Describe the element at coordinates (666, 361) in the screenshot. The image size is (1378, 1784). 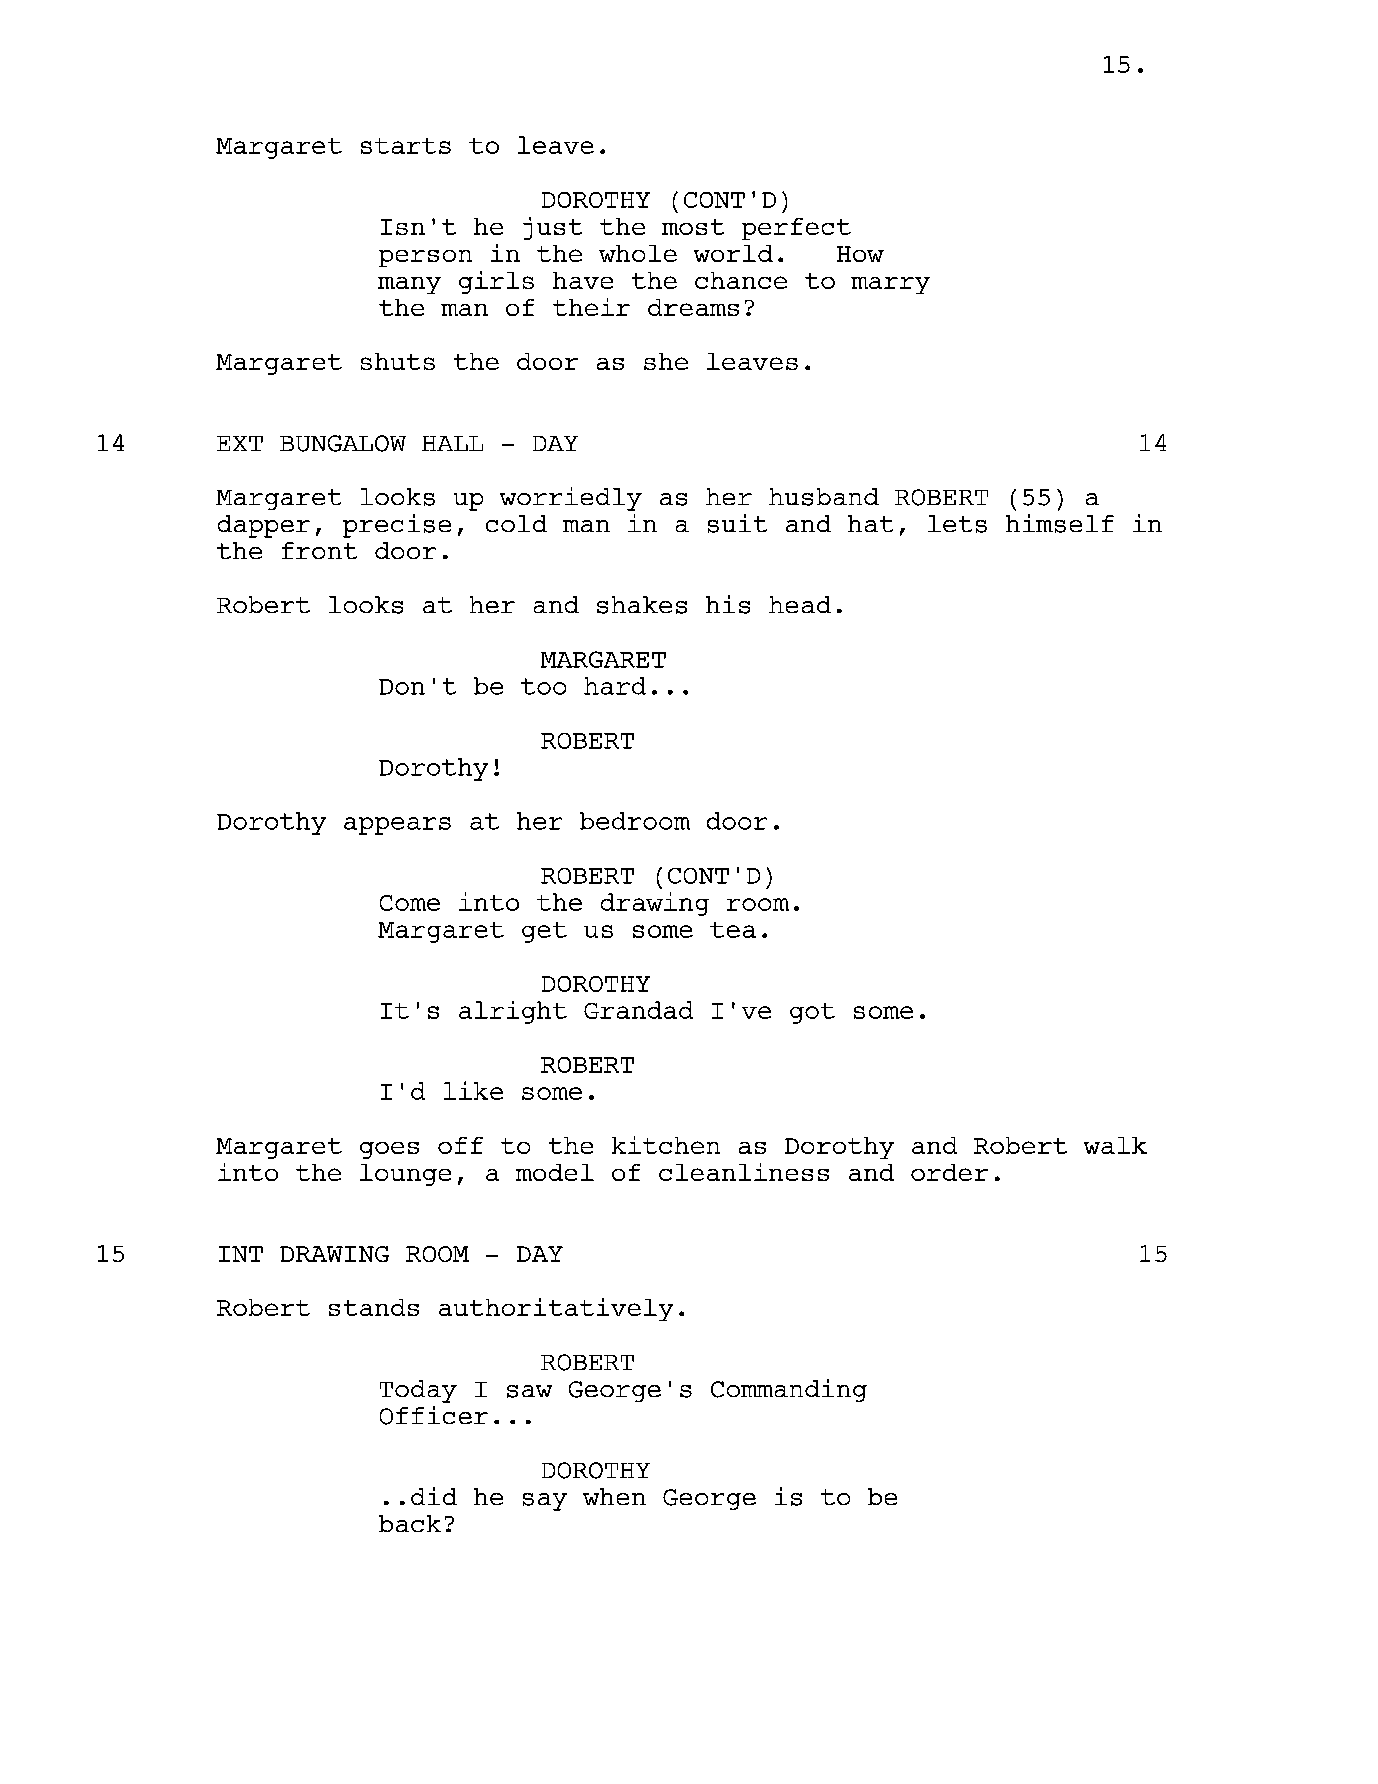
I see `she` at that location.
